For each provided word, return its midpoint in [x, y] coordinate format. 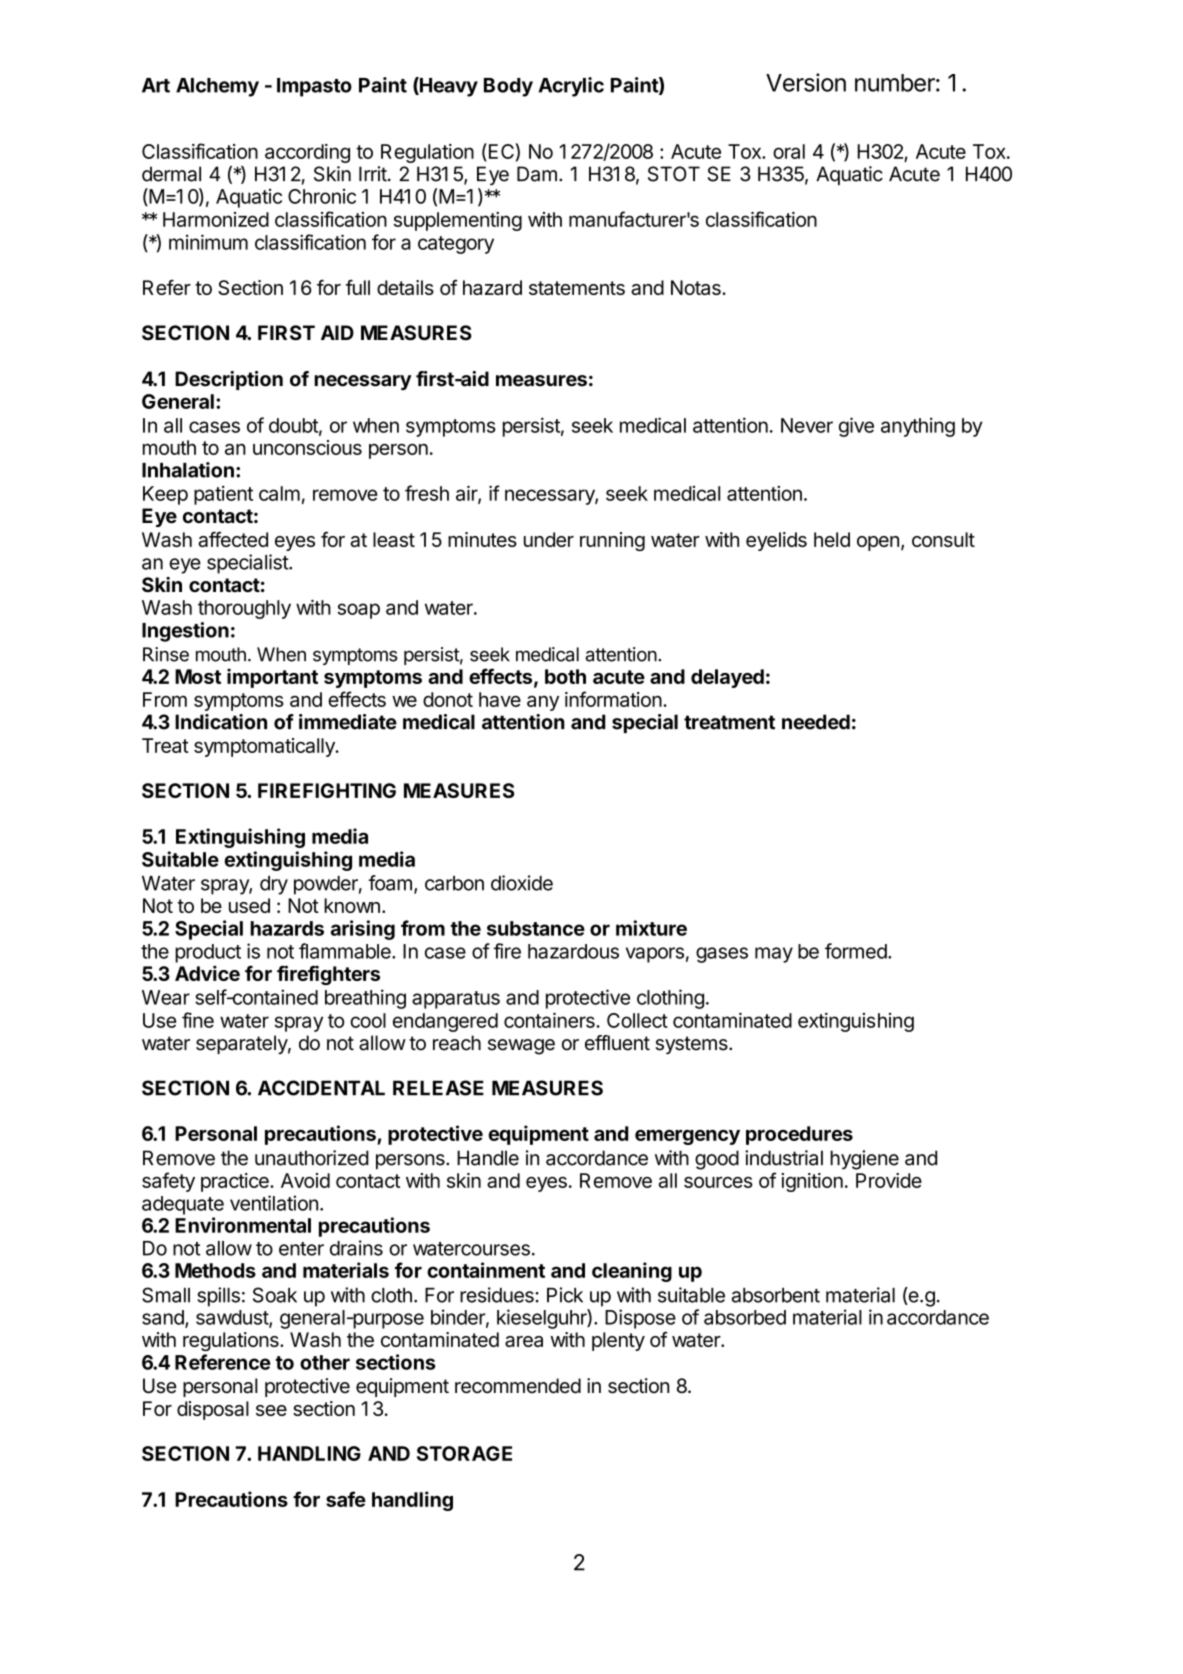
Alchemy [217, 87]
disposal [213, 1410]
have [500, 699]
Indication [221, 722]
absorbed [745, 1317]
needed [816, 722]
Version [806, 82]
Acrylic [571, 87]
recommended [518, 1386]
